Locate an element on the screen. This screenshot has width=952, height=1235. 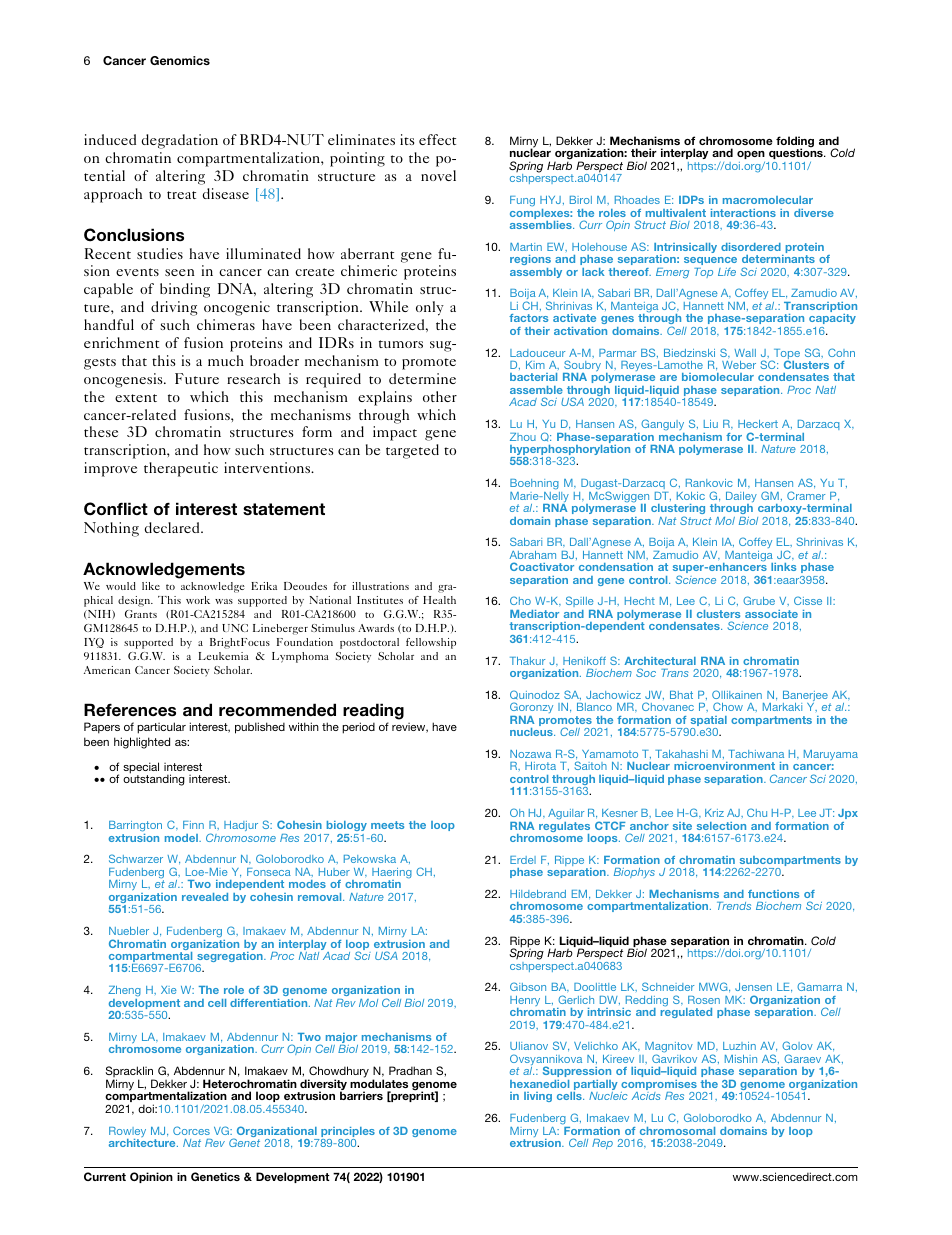
Health is located at coordinates (439, 600).
